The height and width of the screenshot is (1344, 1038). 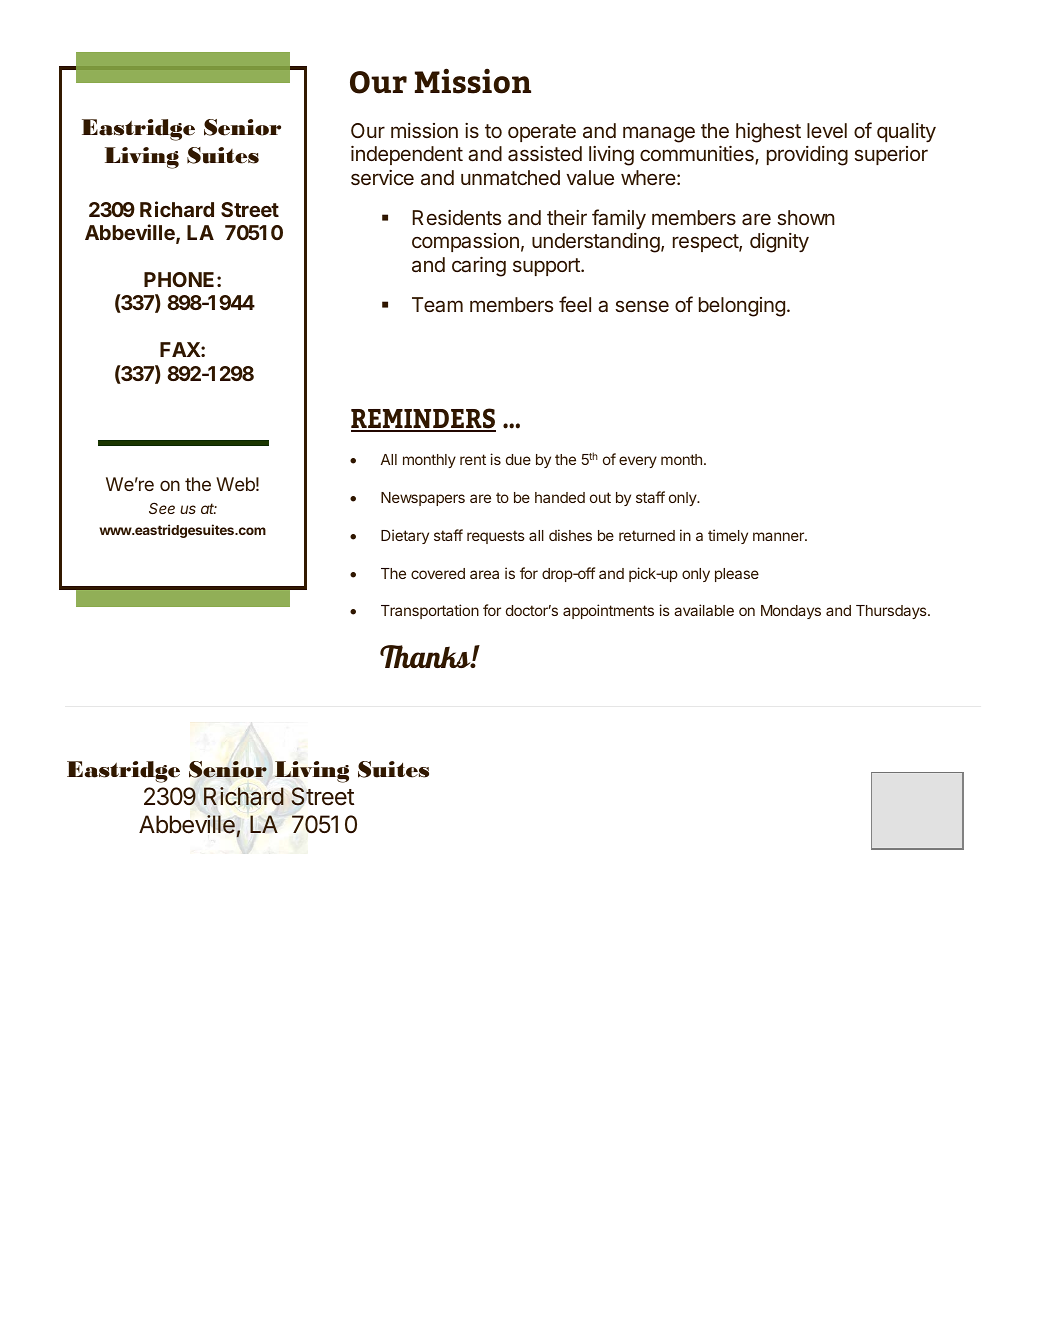 I want to click on REMINDERS, so click(x=423, y=419).
